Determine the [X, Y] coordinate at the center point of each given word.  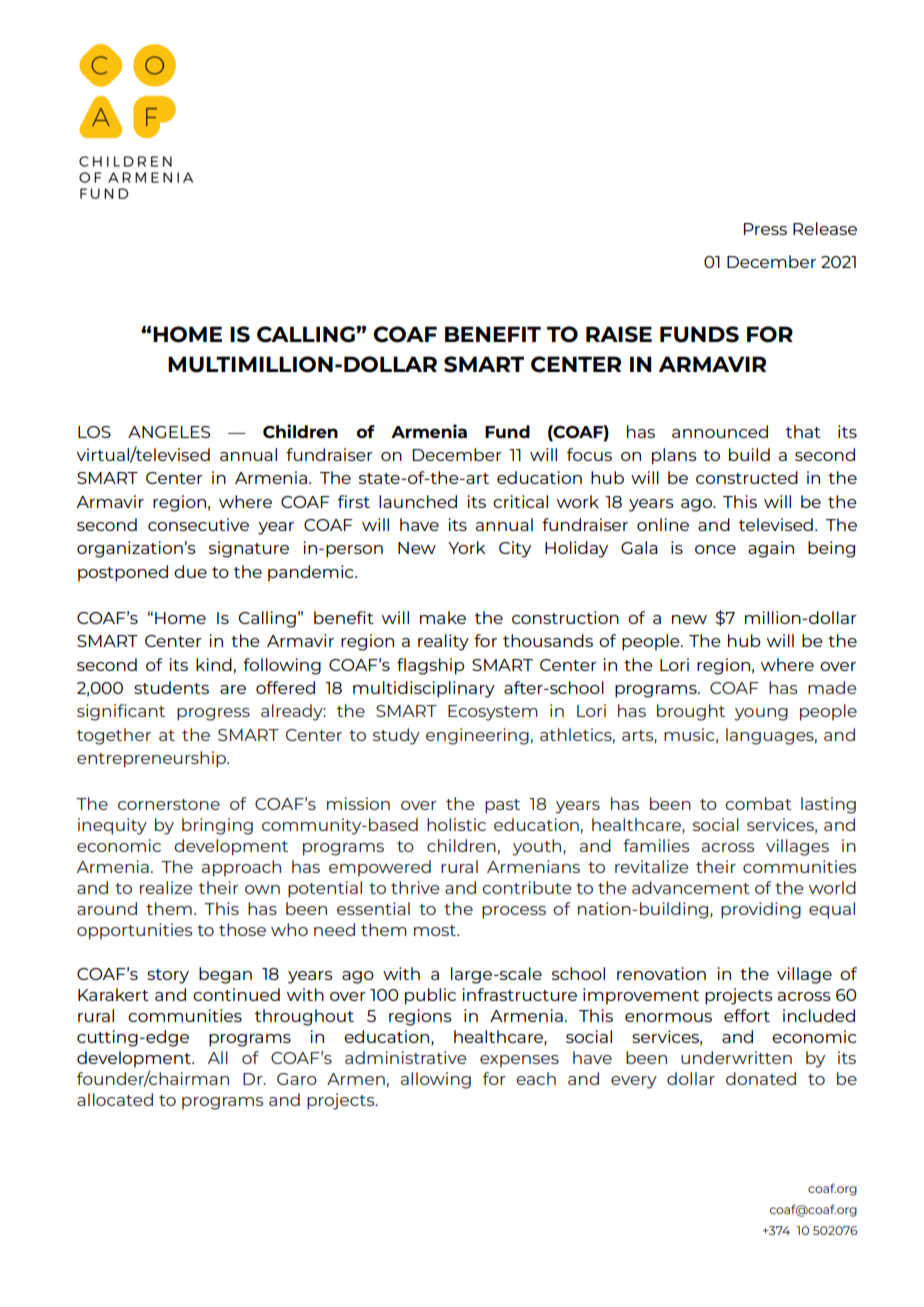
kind [214, 664]
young [761, 714]
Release [825, 228]
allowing [436, 1080]
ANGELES [169, 432]
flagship [431, 666]
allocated [115, 1099]
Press [765, 229]
